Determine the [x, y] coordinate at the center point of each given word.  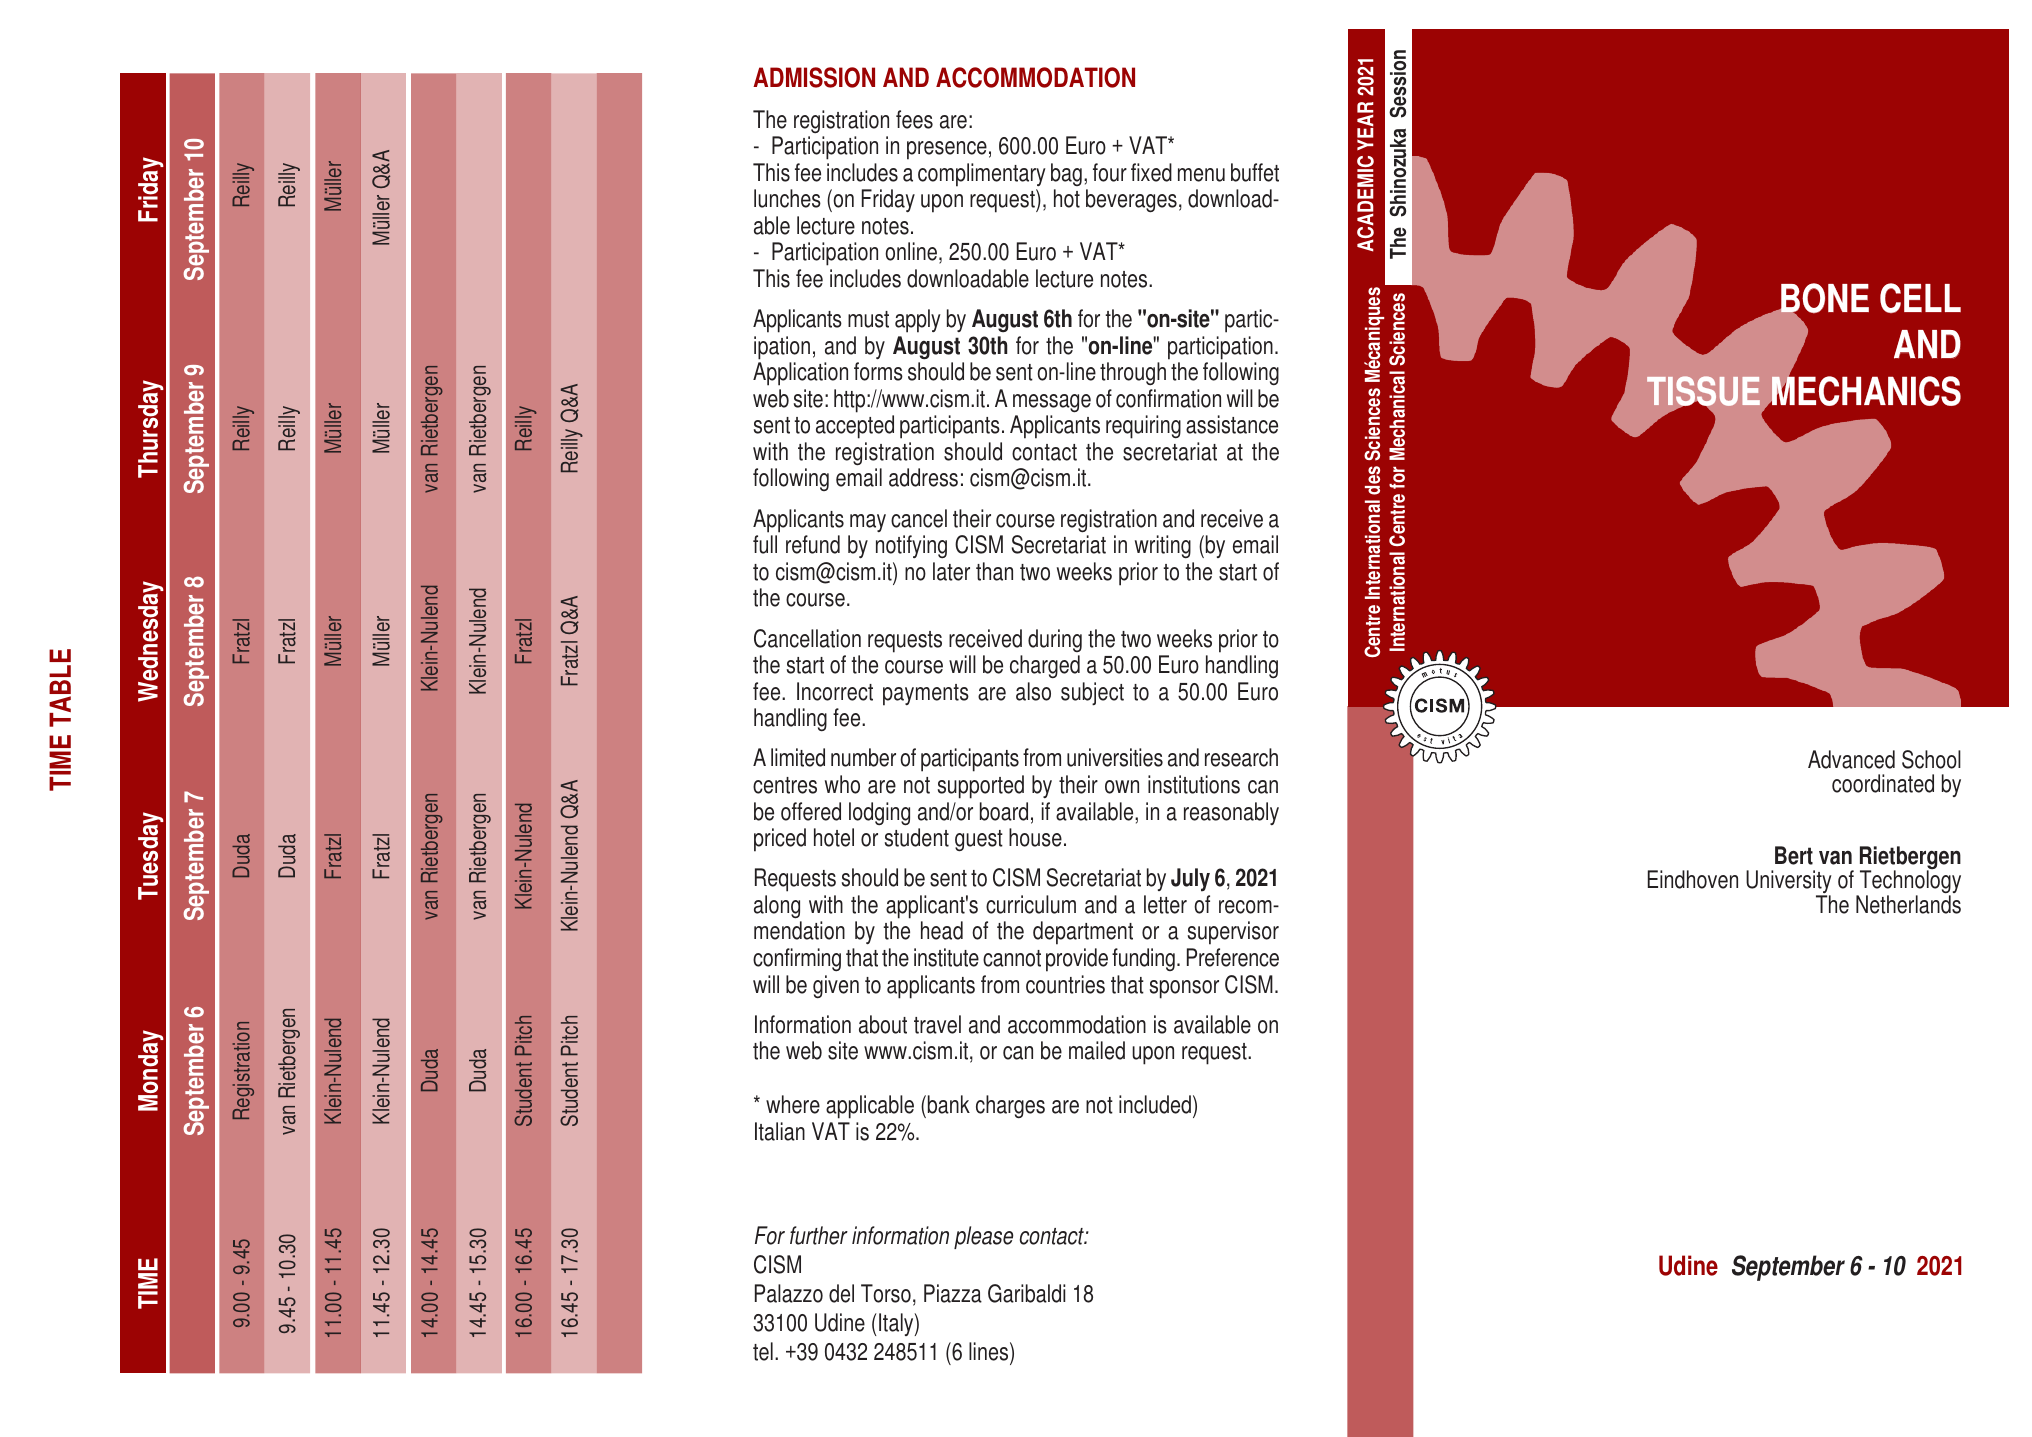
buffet [1255, 172]
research [1241, 757]
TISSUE [1703, 392]
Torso [886, 1293]
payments [926, 695]
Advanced [1851, 759]
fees [914, 119]
